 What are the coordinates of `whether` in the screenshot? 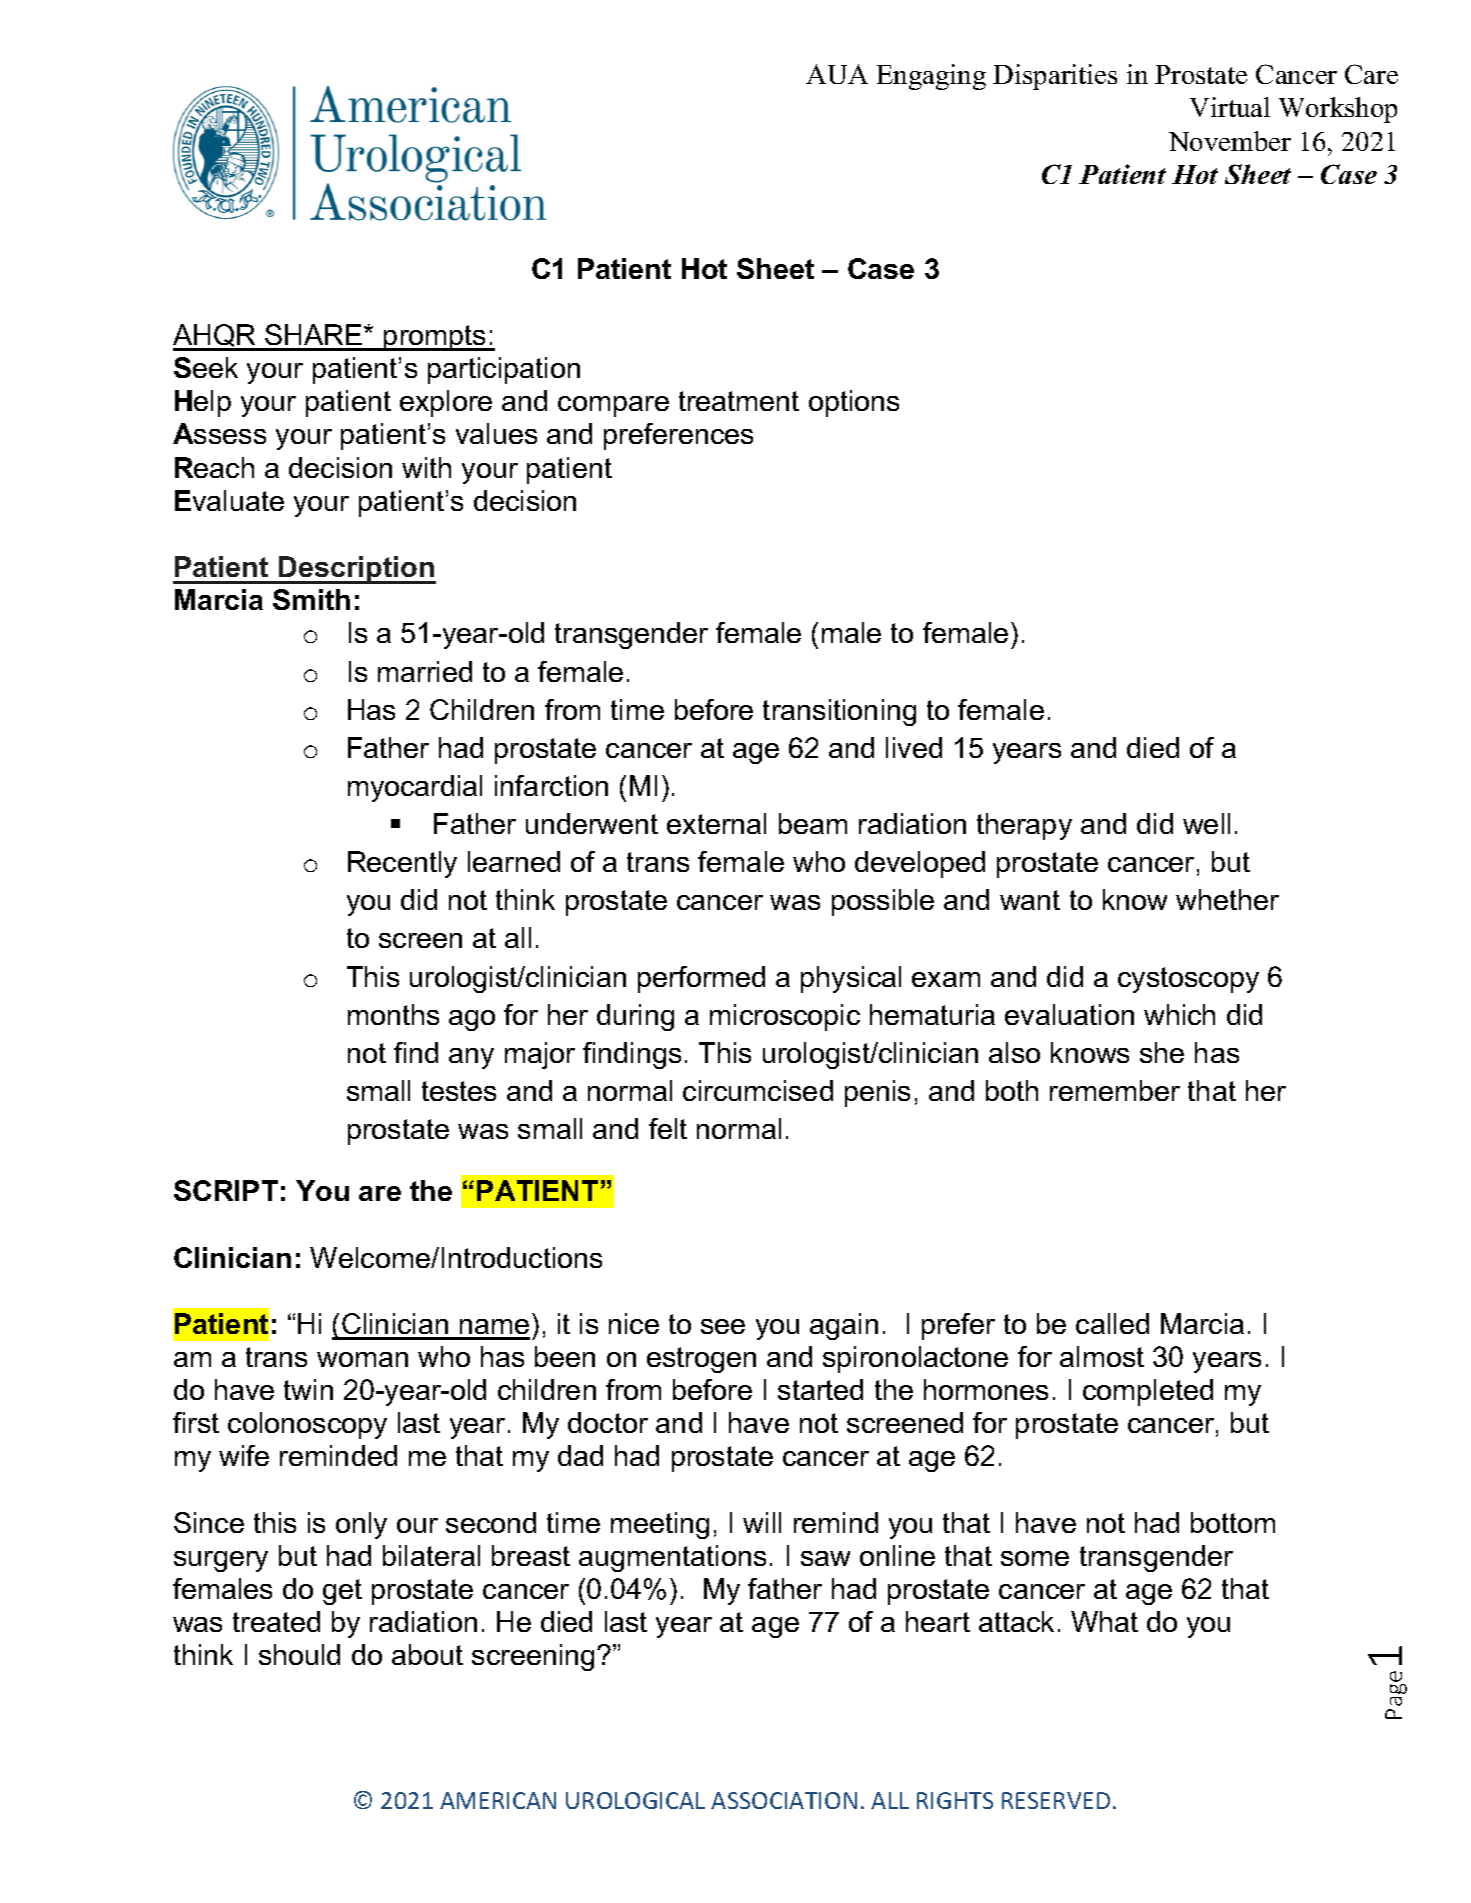 It's located at (1227, 899).
